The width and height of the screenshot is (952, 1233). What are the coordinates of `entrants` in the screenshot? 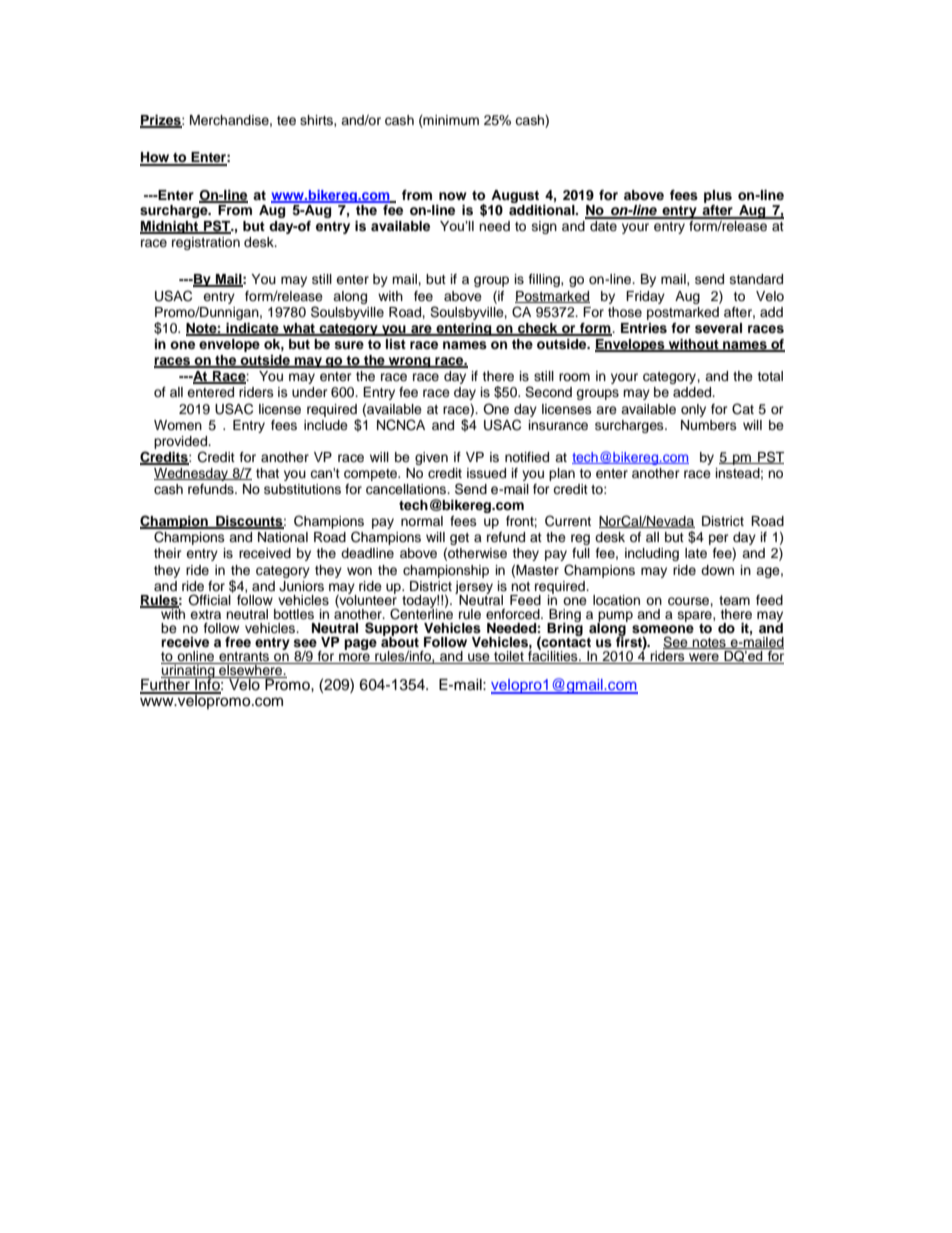 It's located at (244, 658).
